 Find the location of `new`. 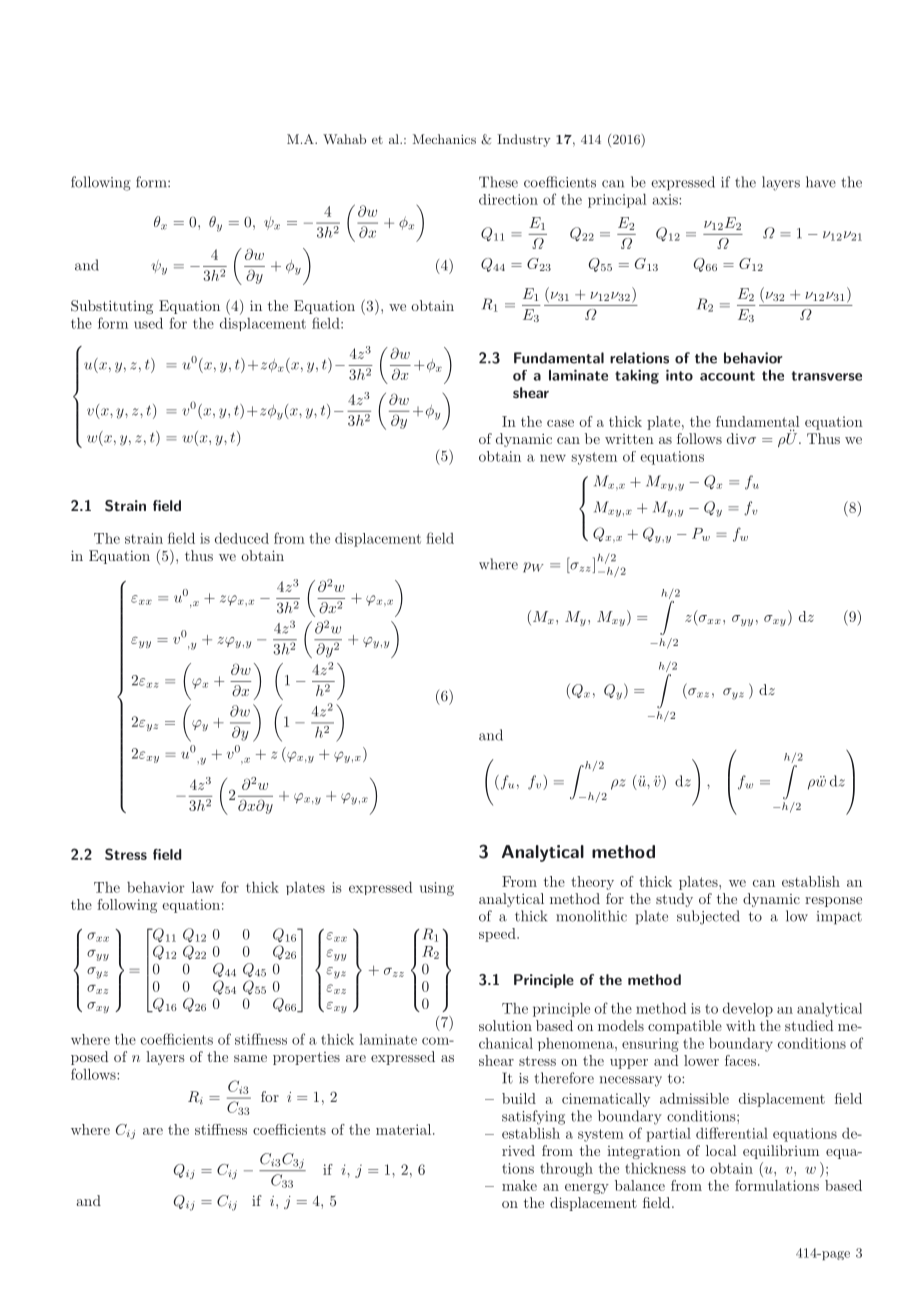

new is located at coordinates (553, 458).
